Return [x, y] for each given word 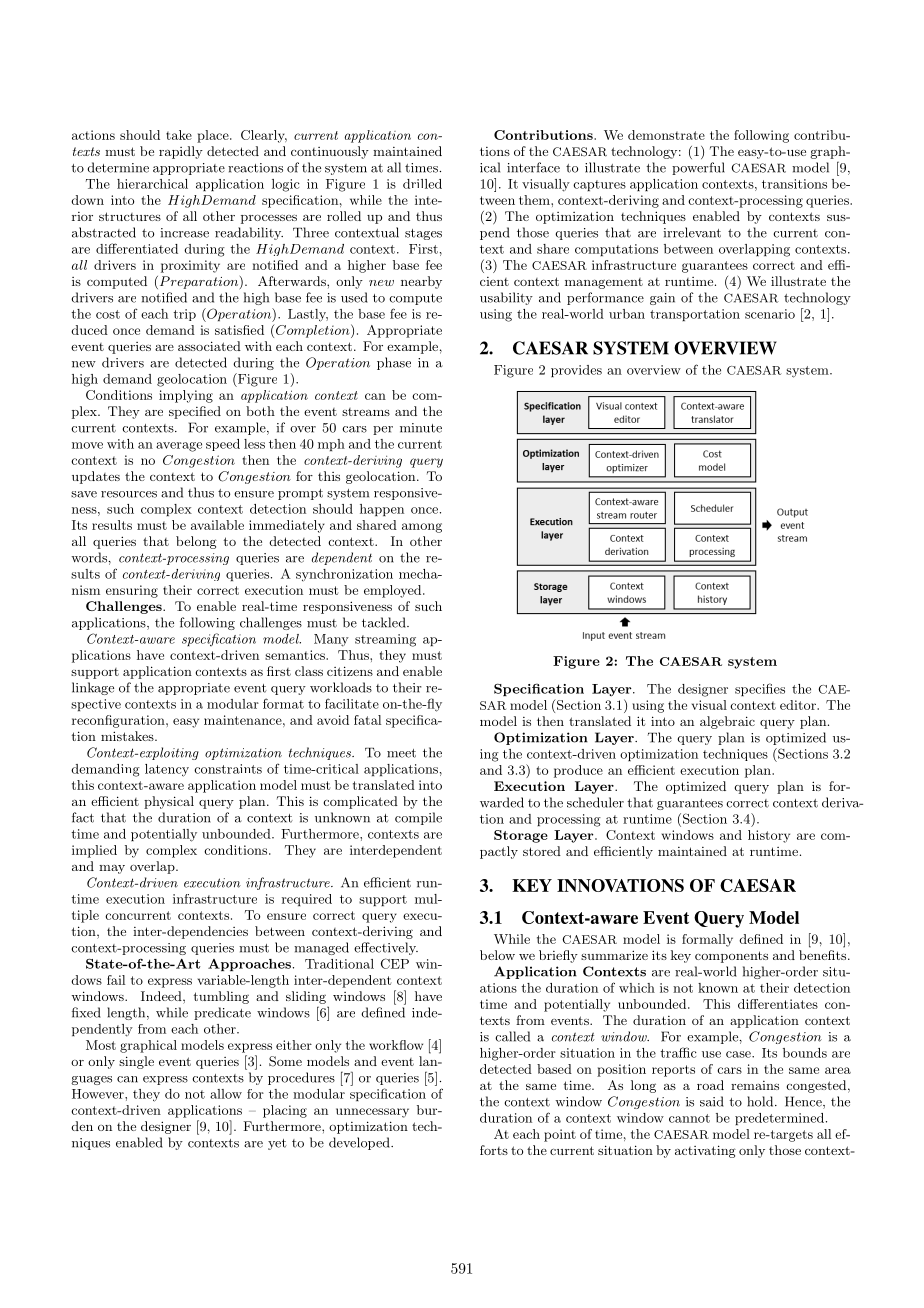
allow [226, 1094]
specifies [760, 689]
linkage [93, 688]
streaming [385, 640]
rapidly [181, 152]
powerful [698, 168]
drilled [422, 184]
